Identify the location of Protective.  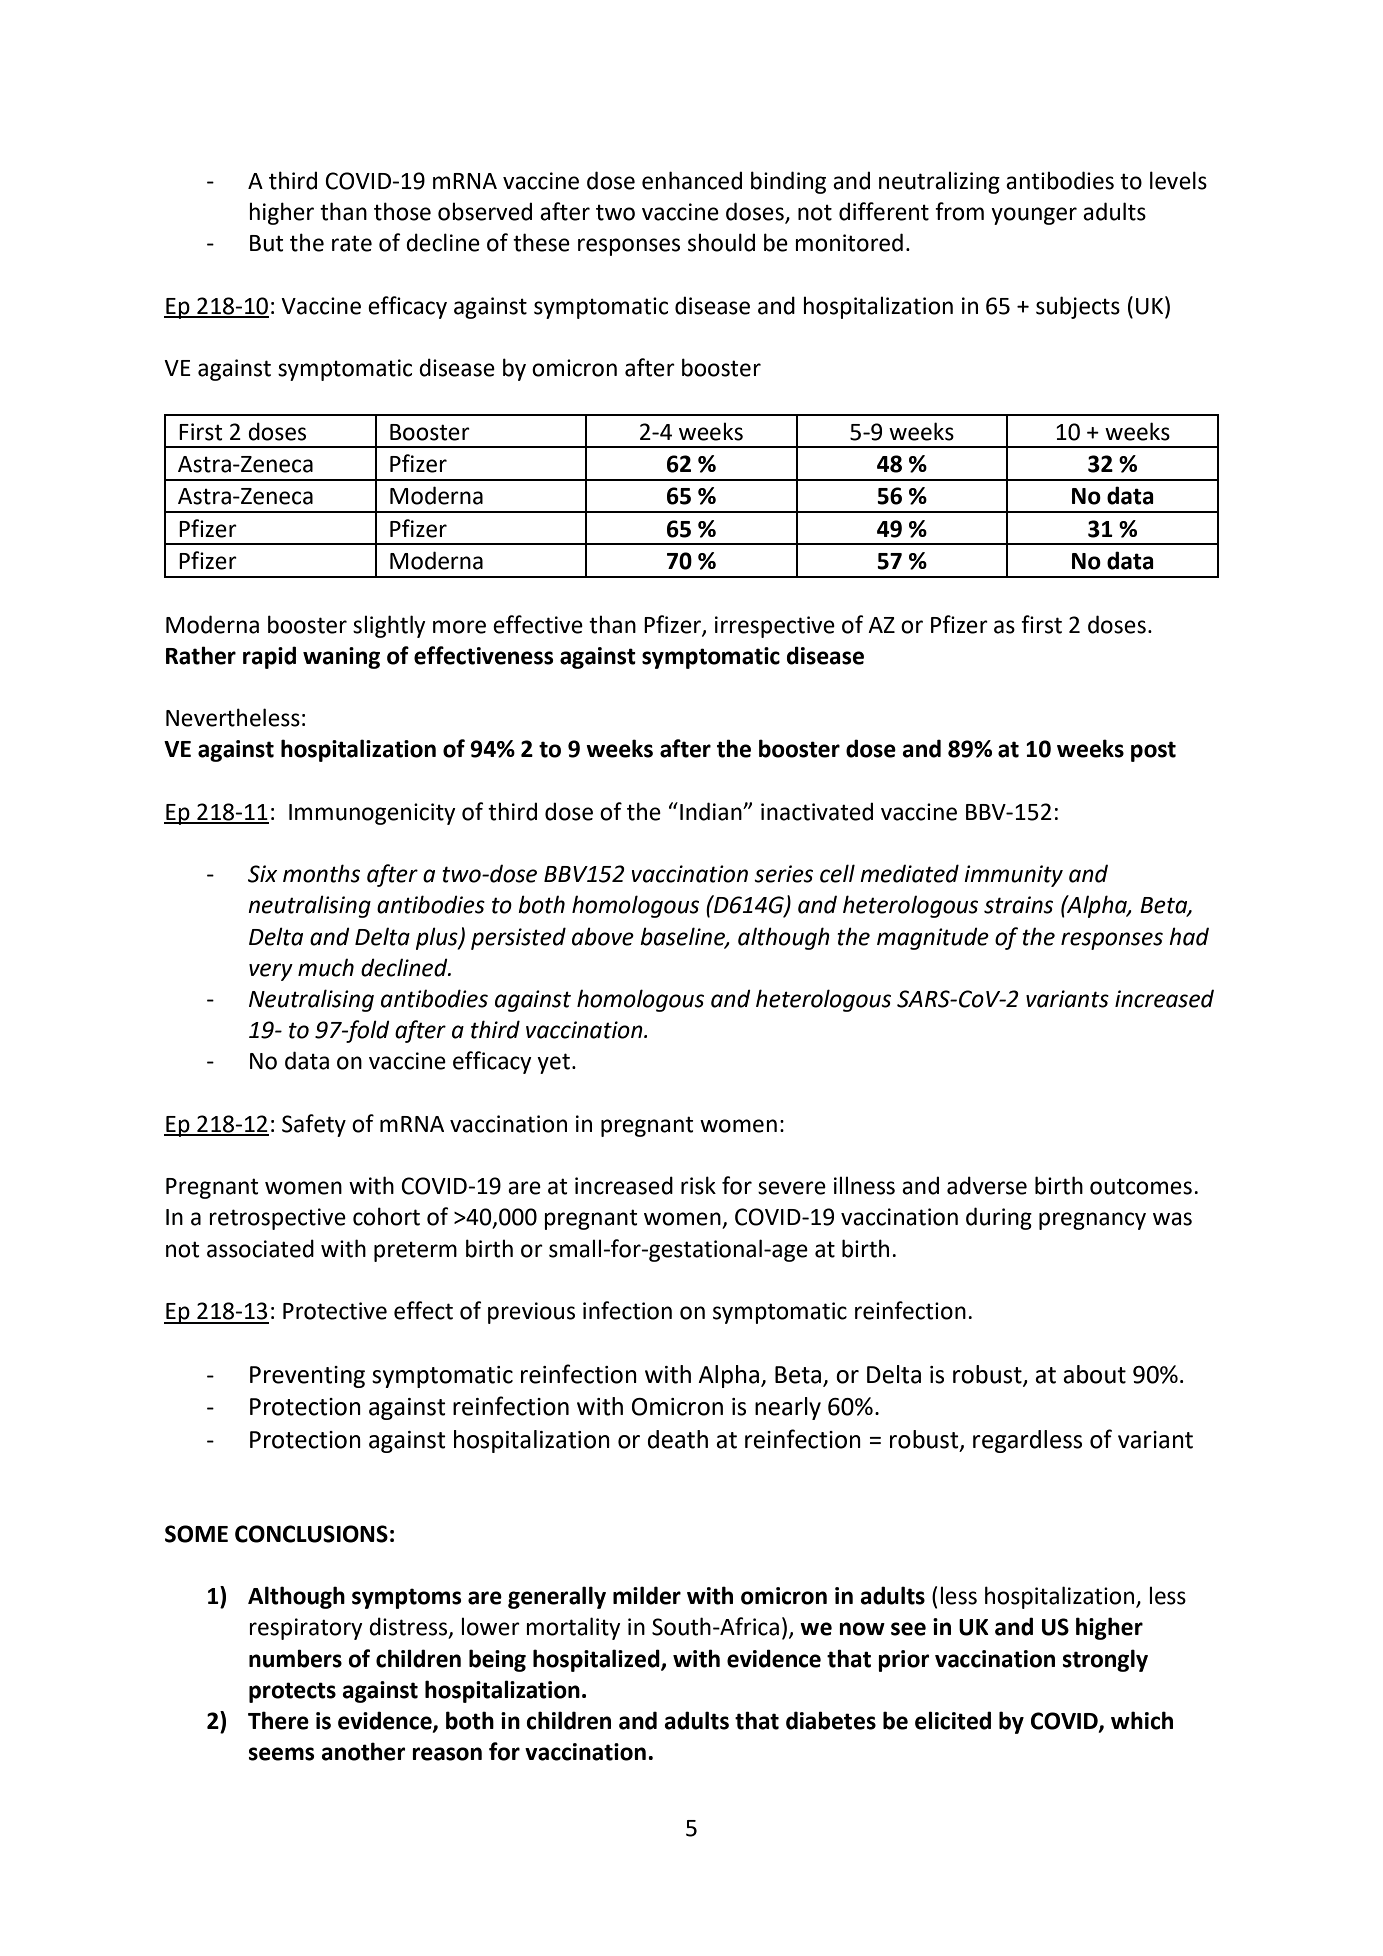
(335, 1311).
